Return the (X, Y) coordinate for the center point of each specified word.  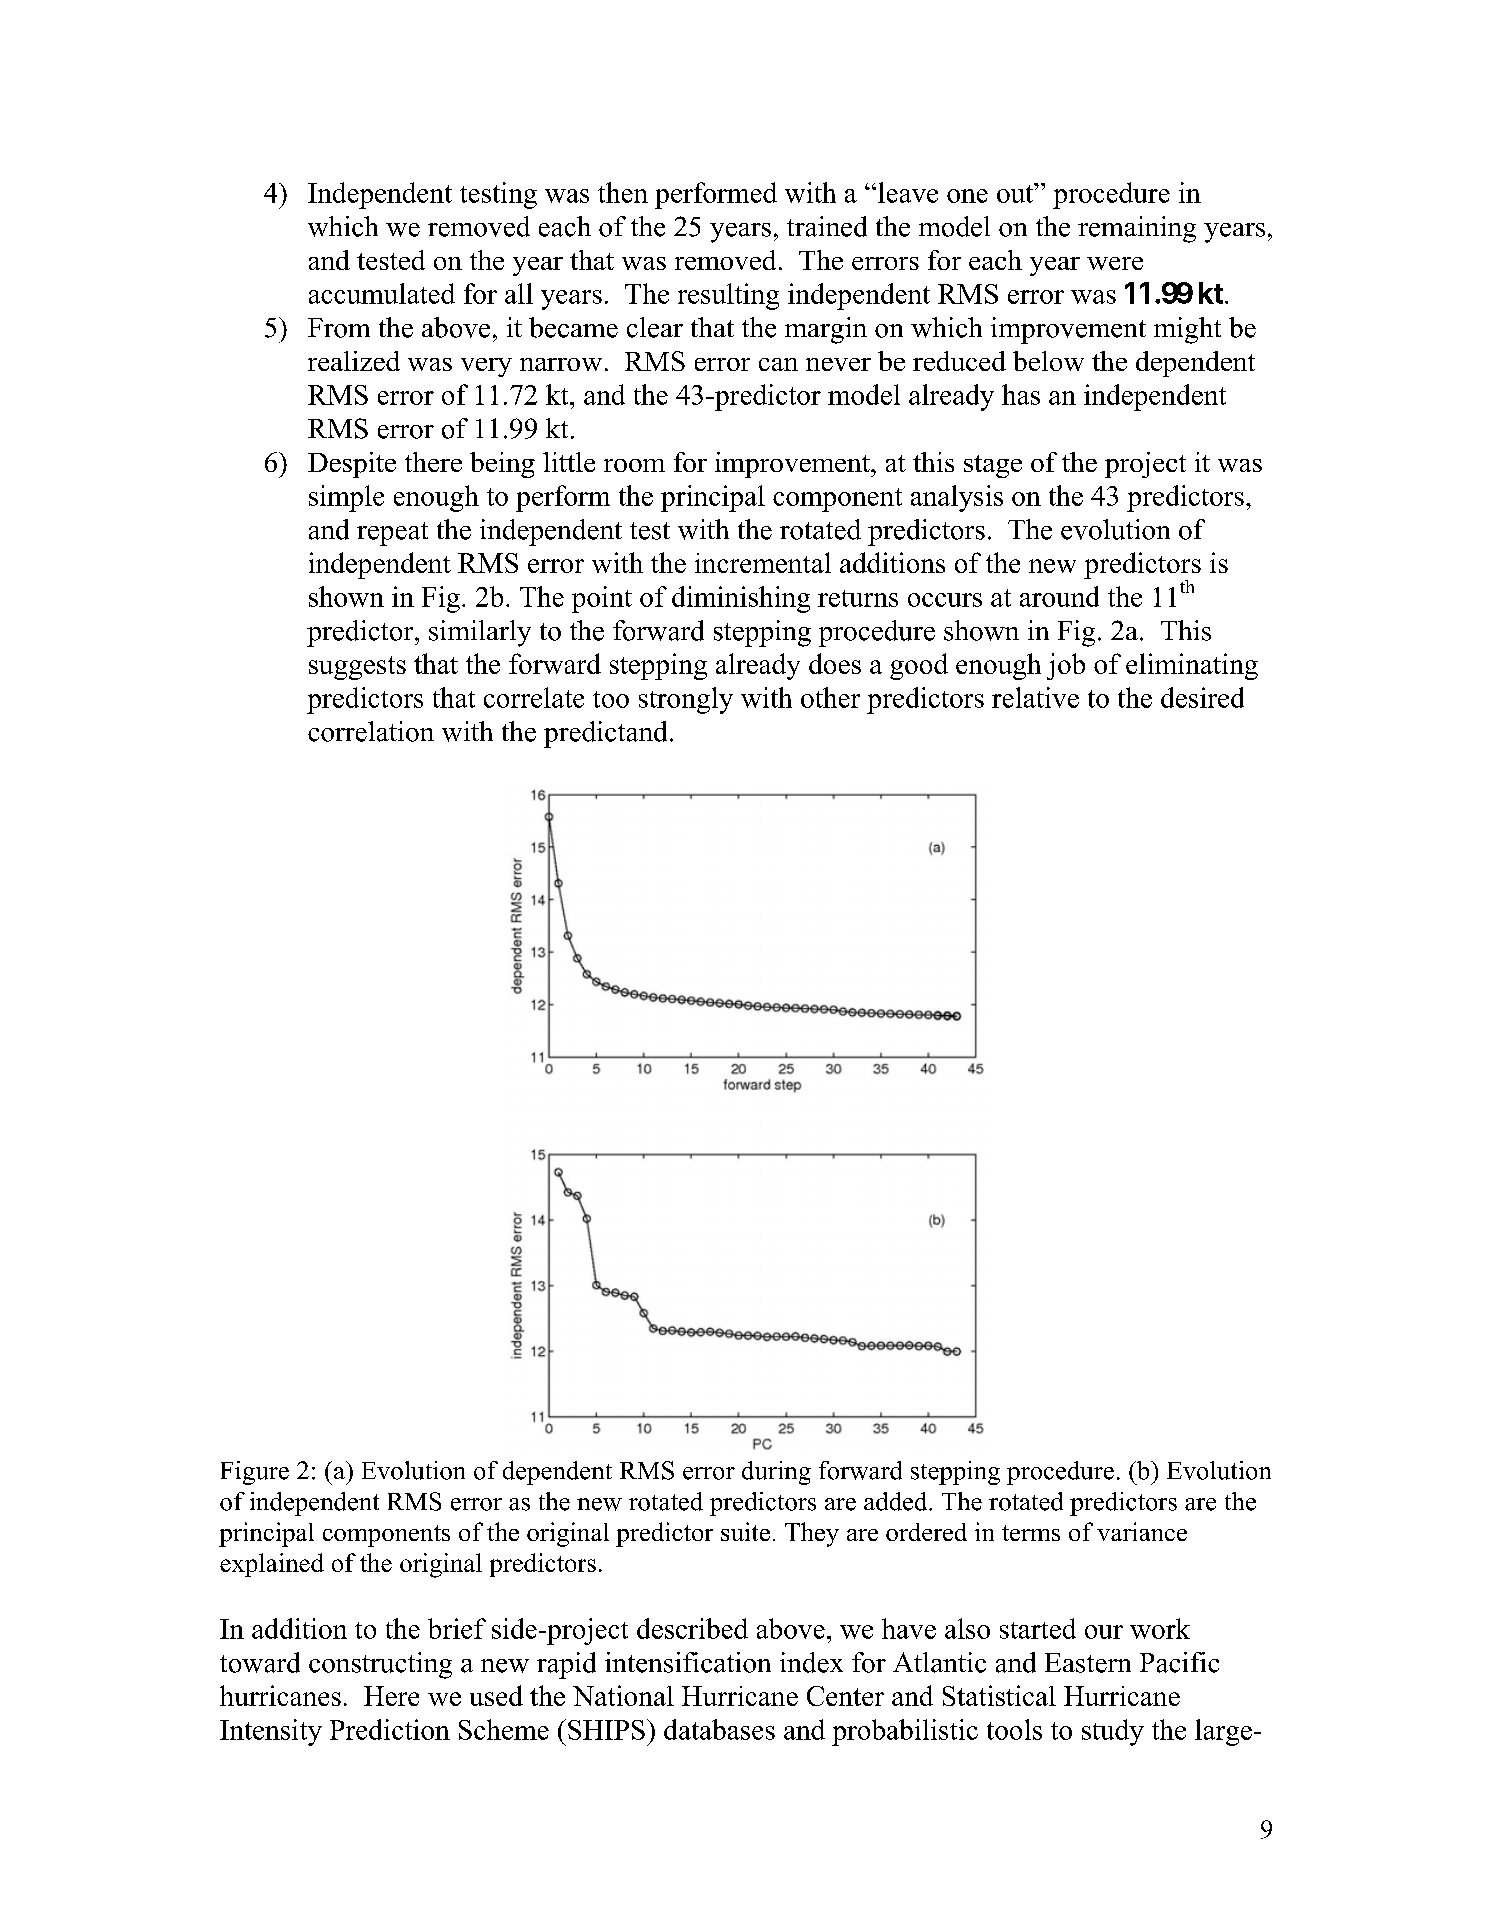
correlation (371, 731)
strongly (686, 700)
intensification (688, 1662)
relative (1035, 697)
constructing (380, 1665)
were (1115, 263)
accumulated (382, 293)
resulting (728, 296)
